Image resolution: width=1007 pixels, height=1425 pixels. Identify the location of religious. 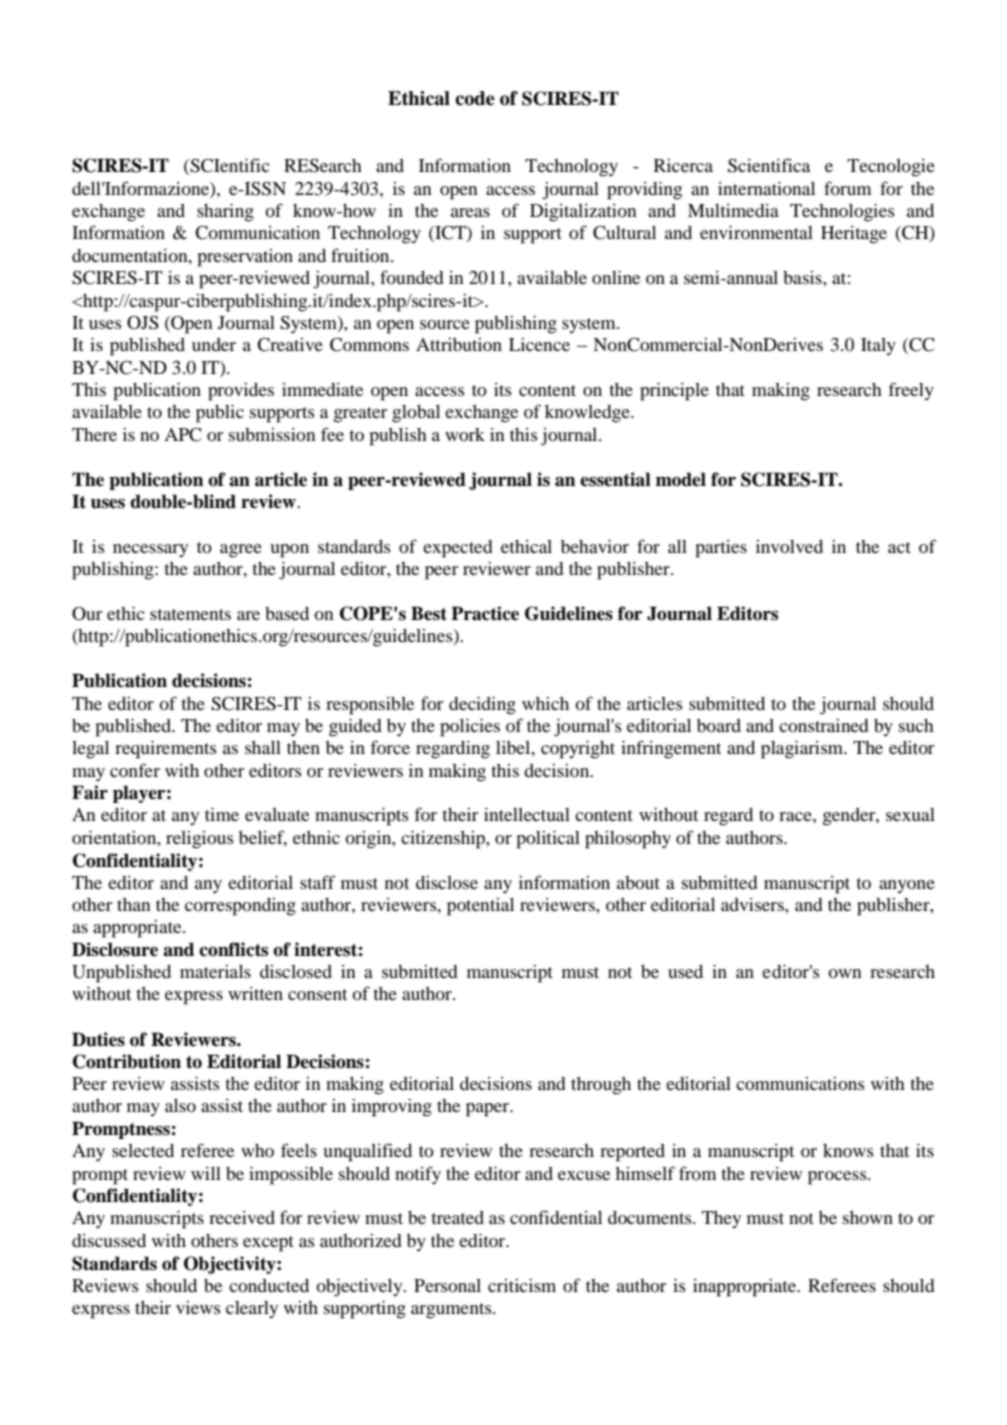
(200, 840).
